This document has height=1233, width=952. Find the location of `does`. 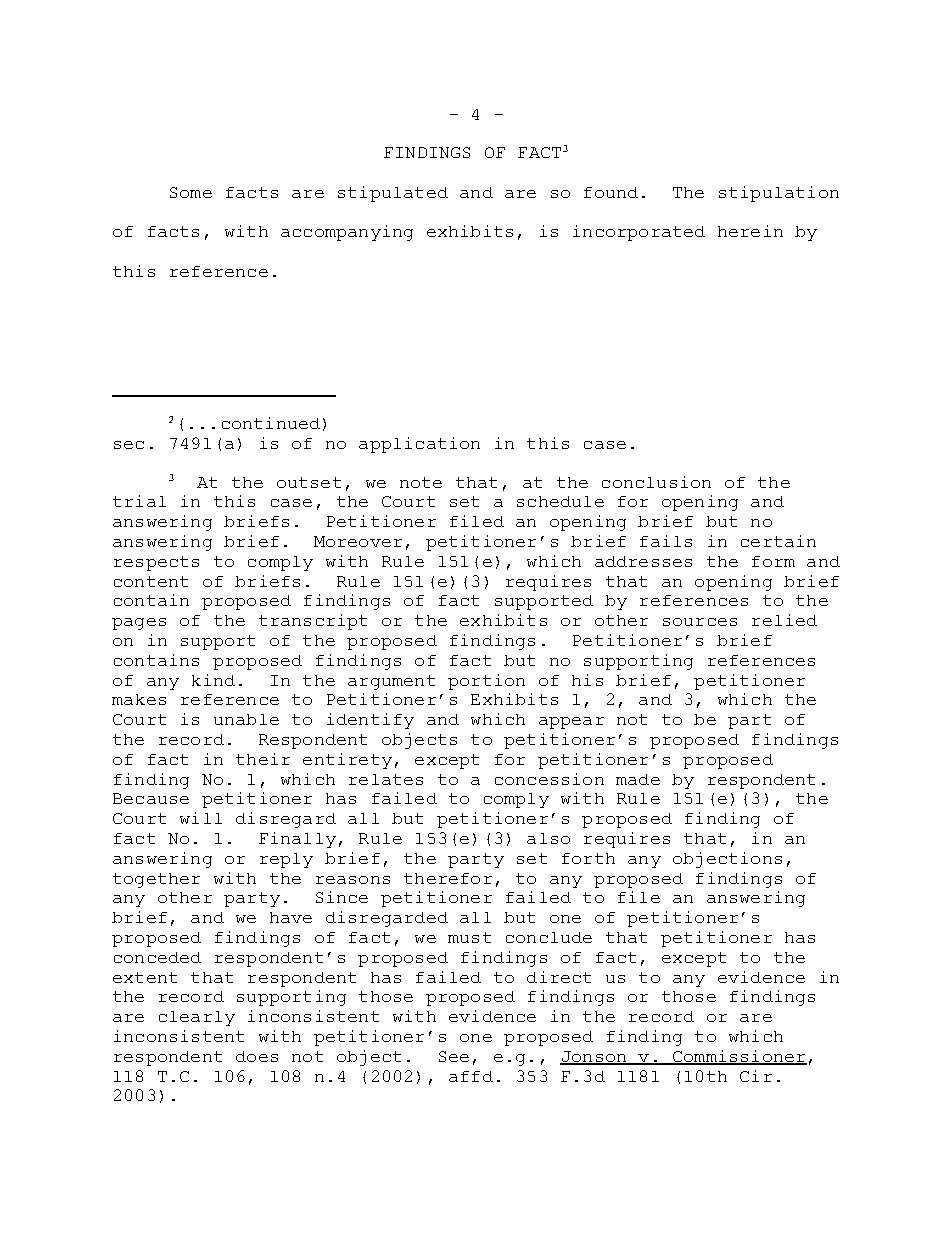

does is located at coordinates (257, 1056).
